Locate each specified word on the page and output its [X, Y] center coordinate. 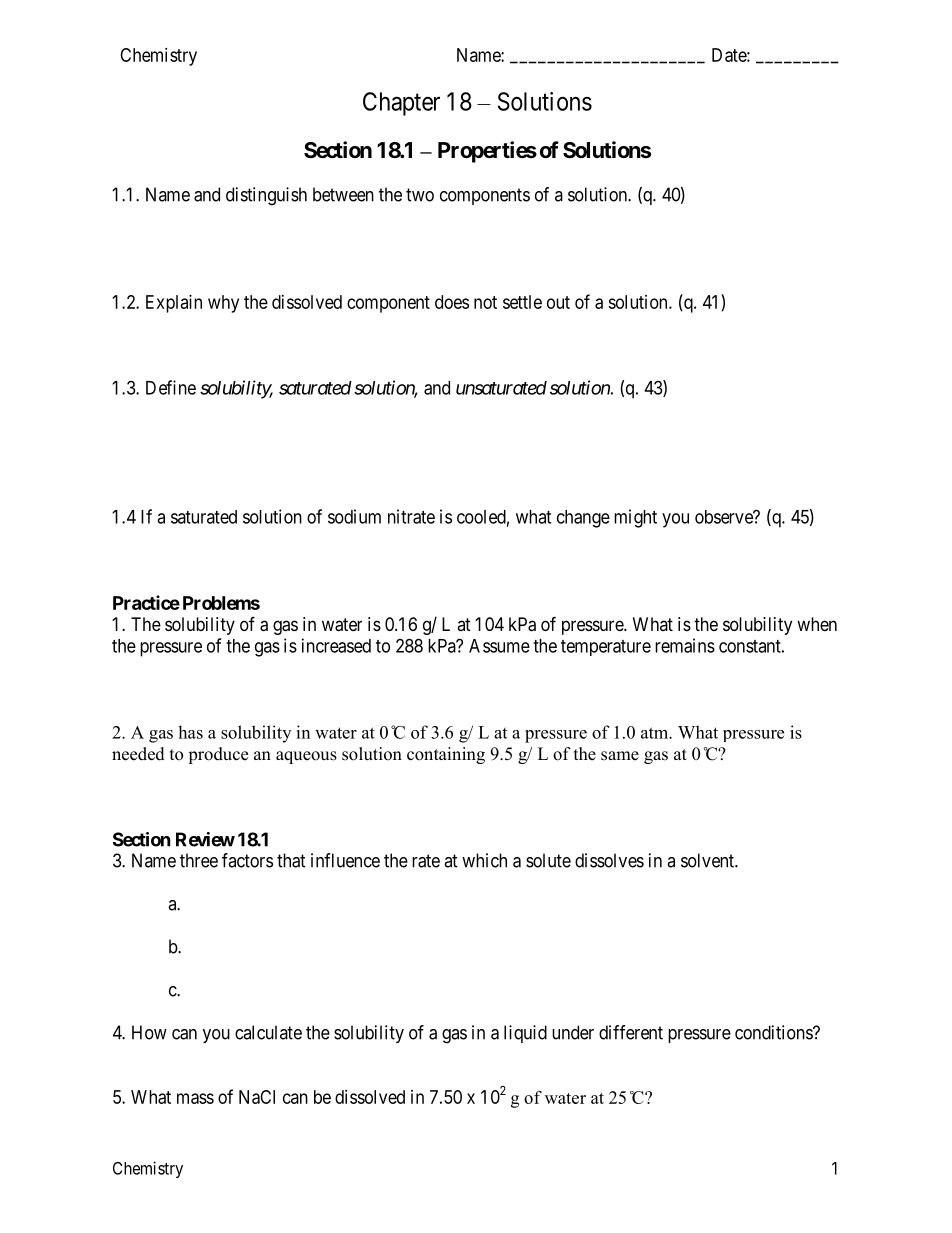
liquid [525, 1034]
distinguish [266, 196]
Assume [499, 646]
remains [685, 645]
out [558, 302]
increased [336, 645]
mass [195, 1098]
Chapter [401, 104]
